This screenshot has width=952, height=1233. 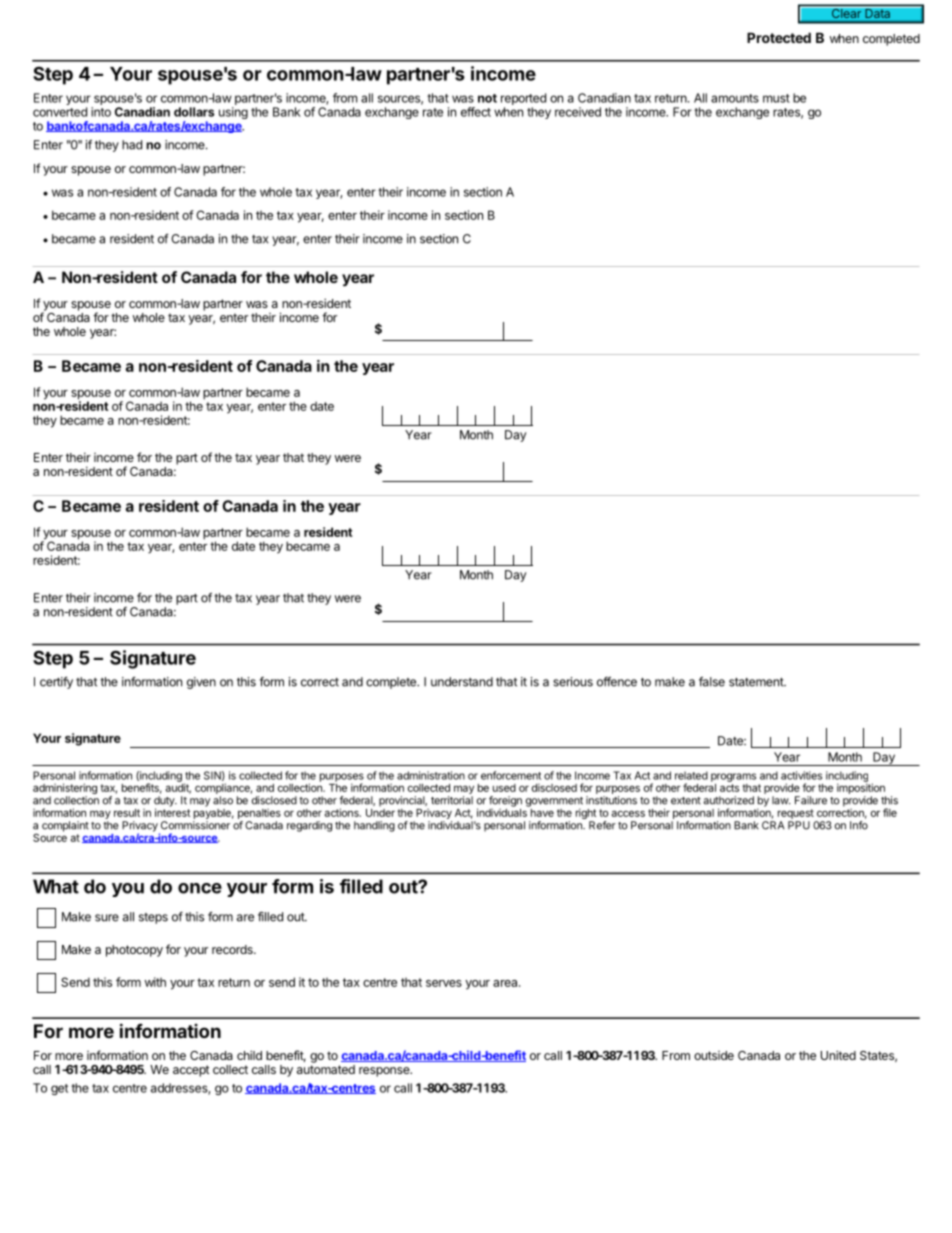 What do you see at coordinates (194, 112) in the screenshot?
I see `dollars` at bounding box center [194, 112].
